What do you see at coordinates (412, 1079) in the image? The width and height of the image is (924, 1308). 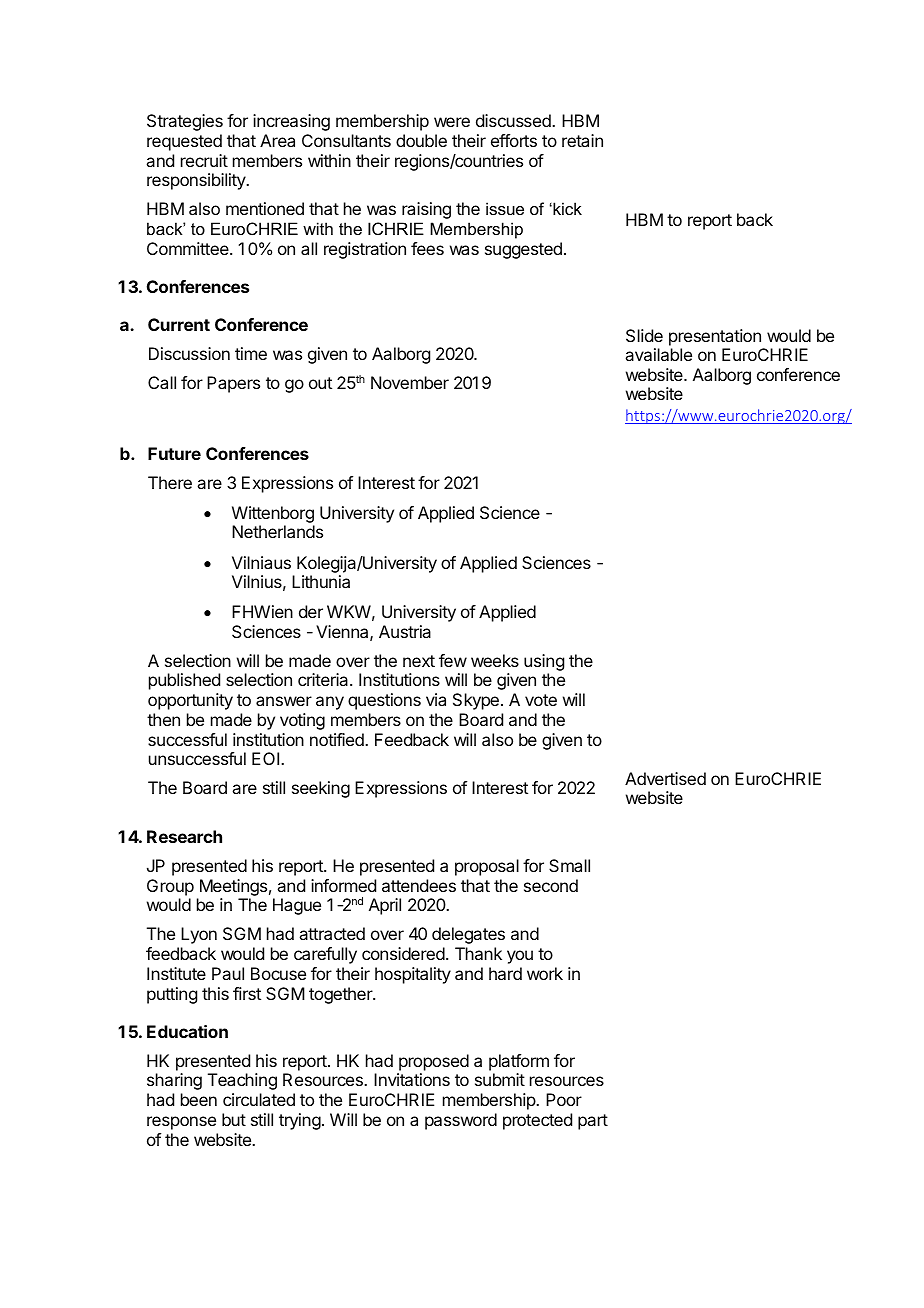 I see `Invitations` at bounding box center [412, 1079].
